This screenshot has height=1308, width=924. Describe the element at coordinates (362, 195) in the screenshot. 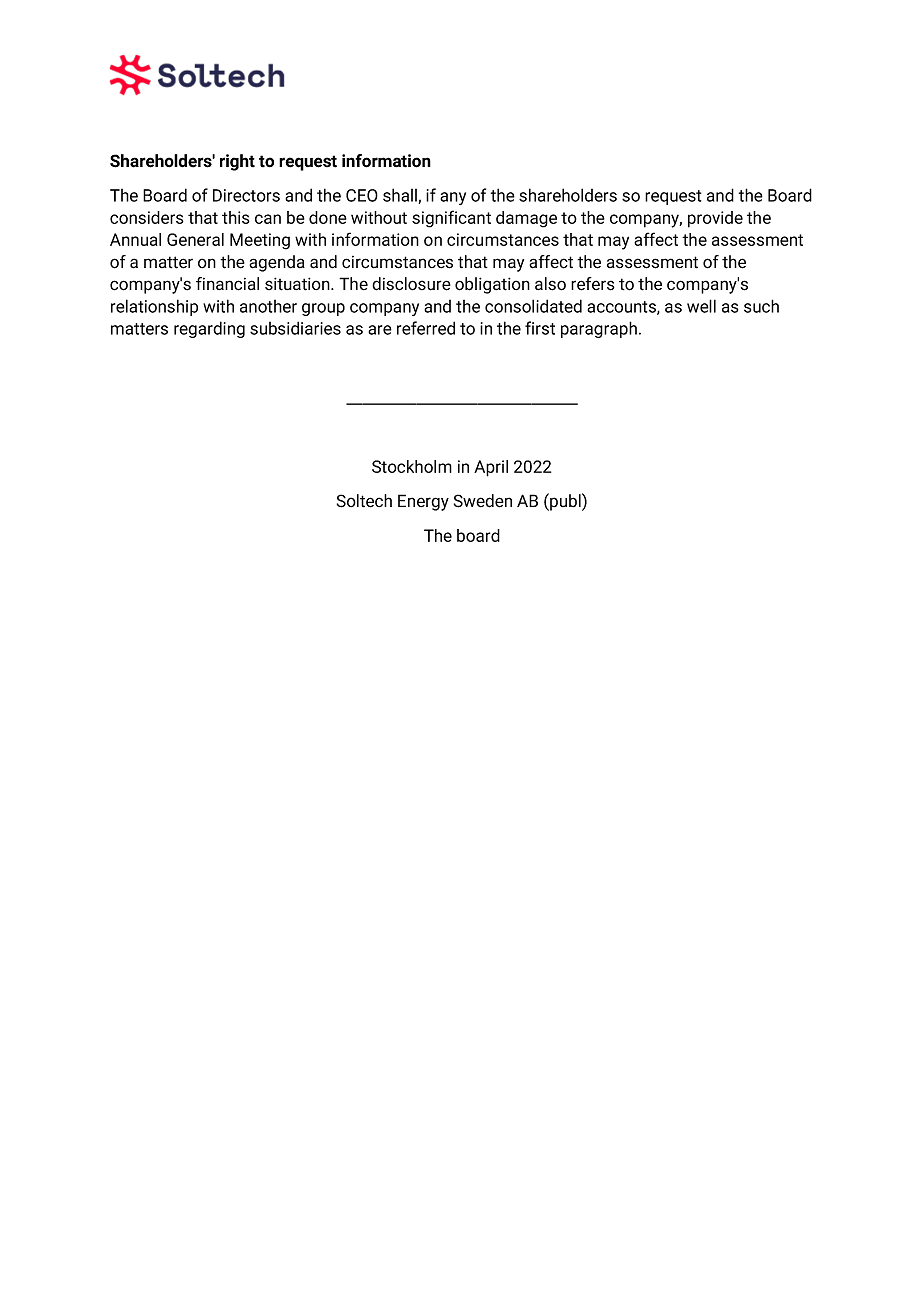

I see `CEO` at that location.
